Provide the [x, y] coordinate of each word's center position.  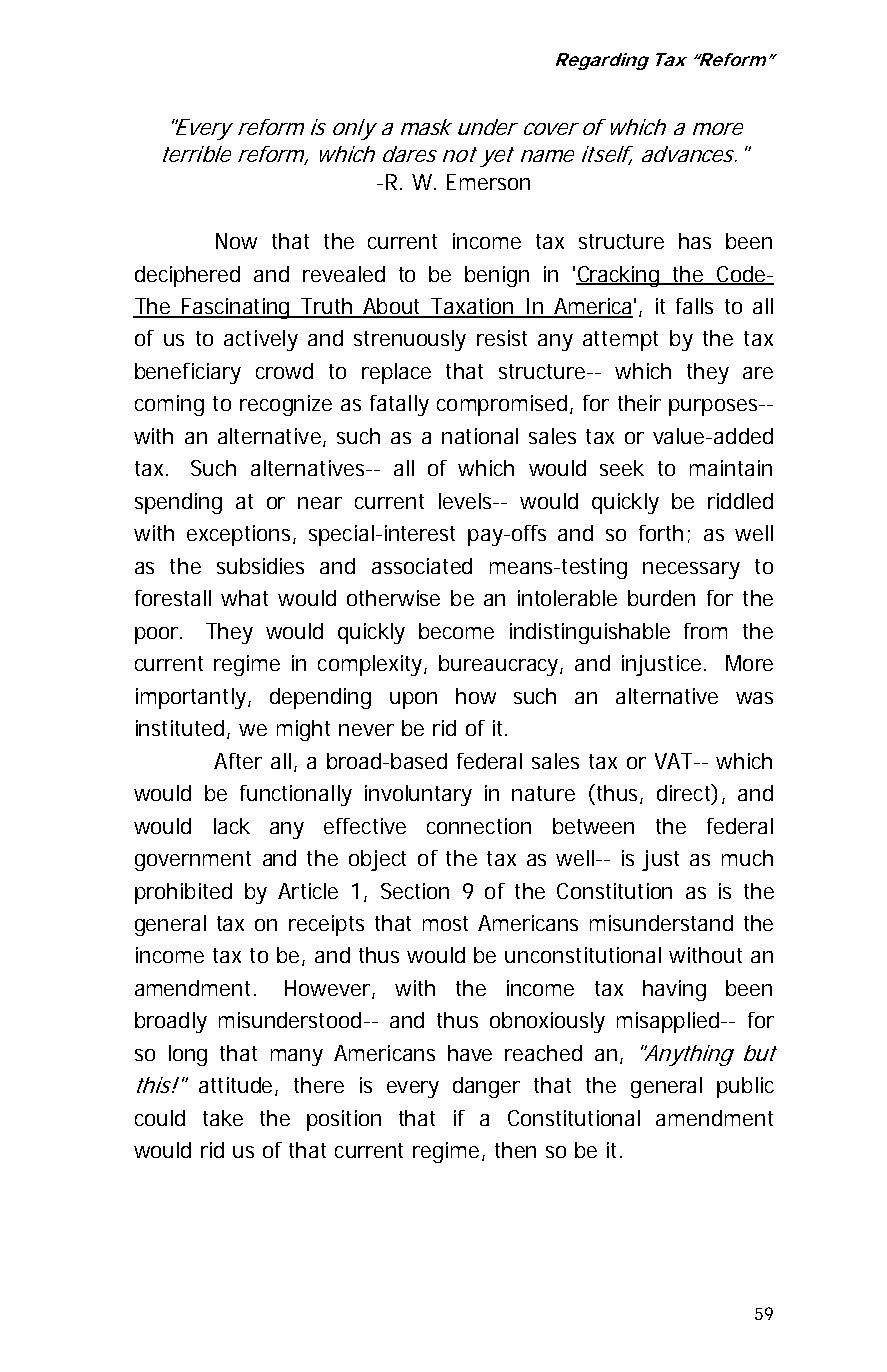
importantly [192, 698]
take [223, 1118]
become [456, 631]
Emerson [488, 182]
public [745, 1087]
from [705, 631]
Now [236, 241]
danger [486, 1087]
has [695, 241]
